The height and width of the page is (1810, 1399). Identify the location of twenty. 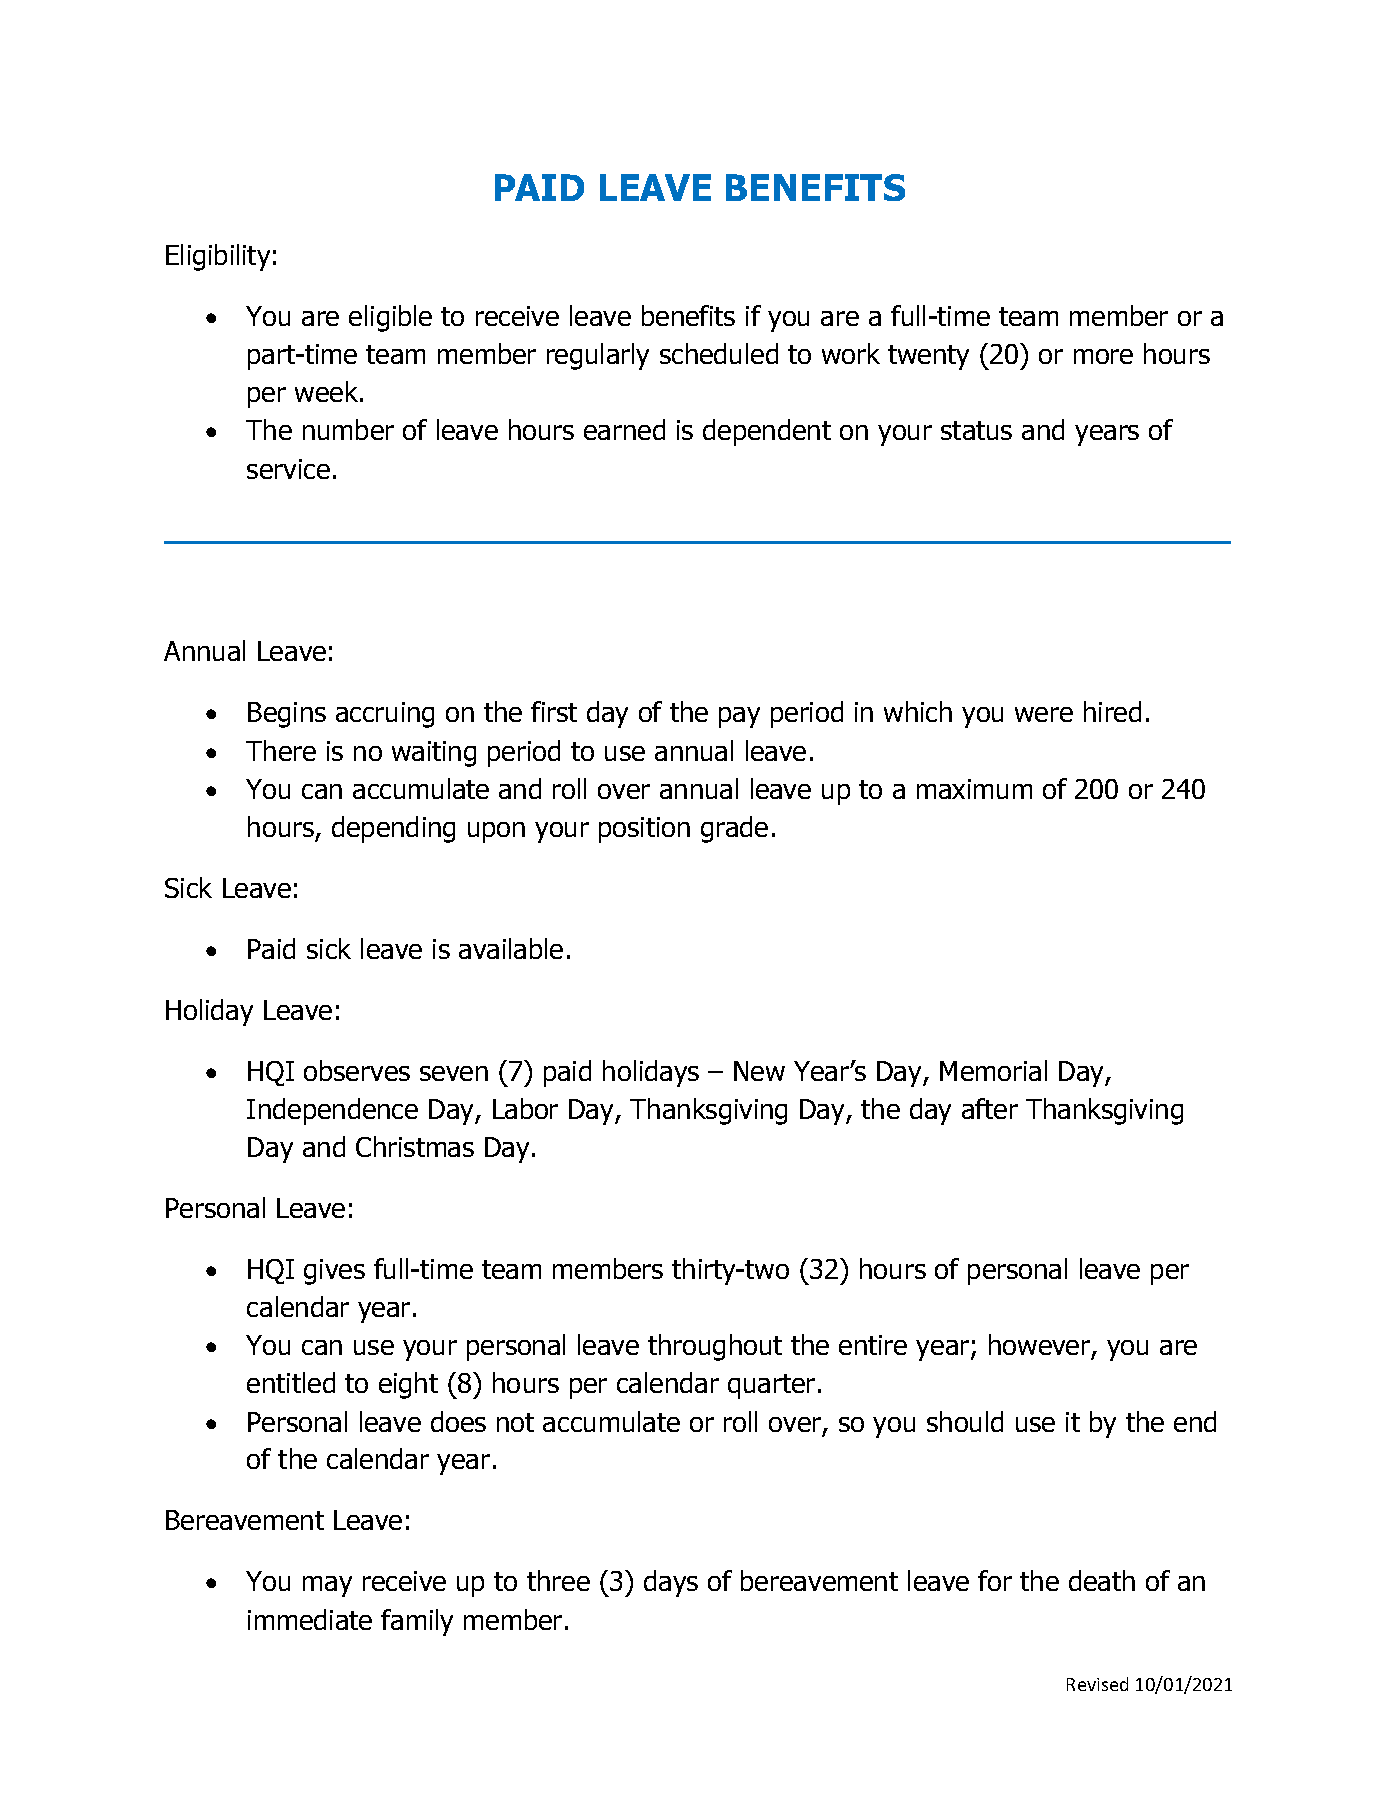
(928, 357).
